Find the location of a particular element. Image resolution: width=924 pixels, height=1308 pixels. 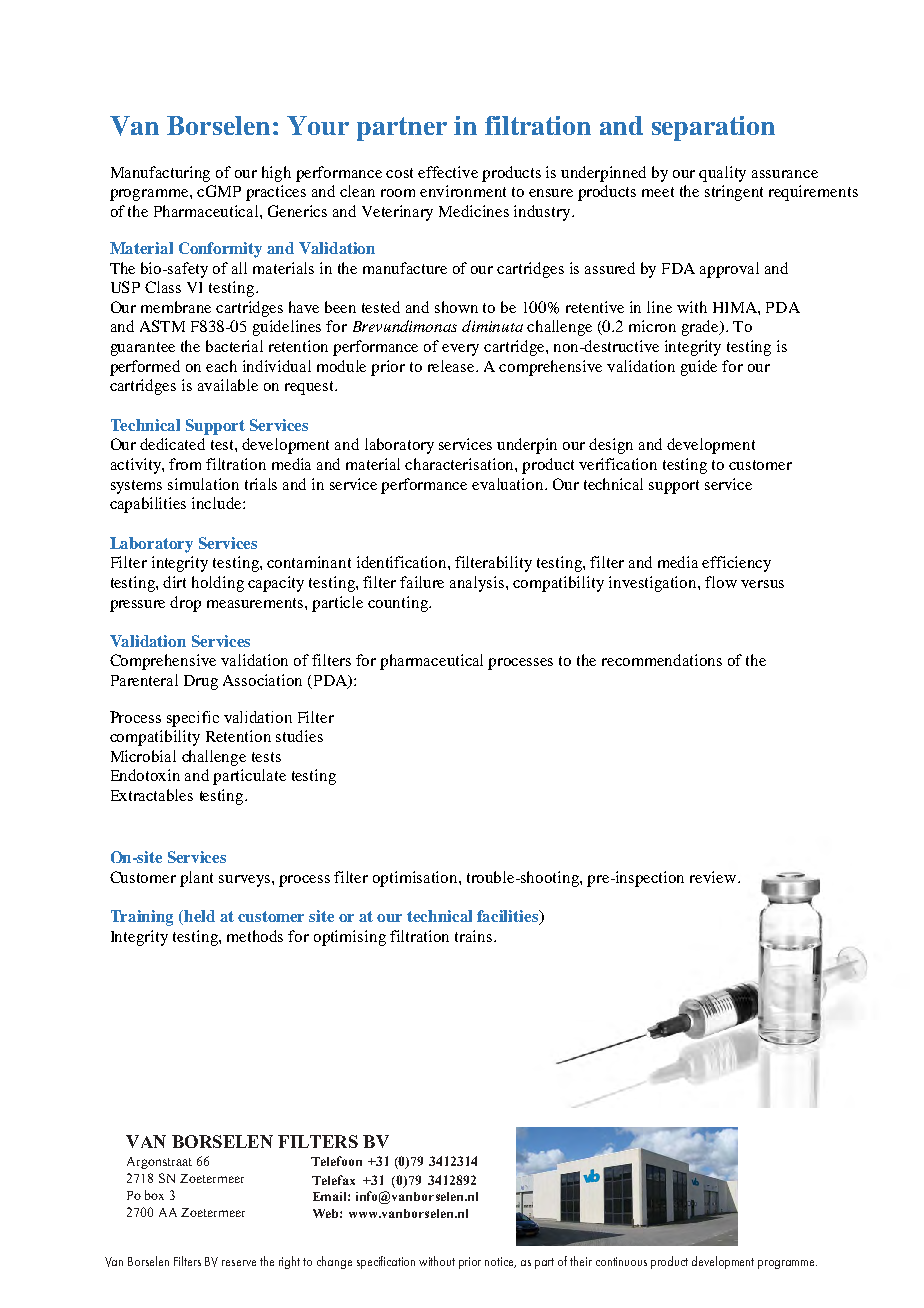

recommendations is located at coordinates (662, 660).
